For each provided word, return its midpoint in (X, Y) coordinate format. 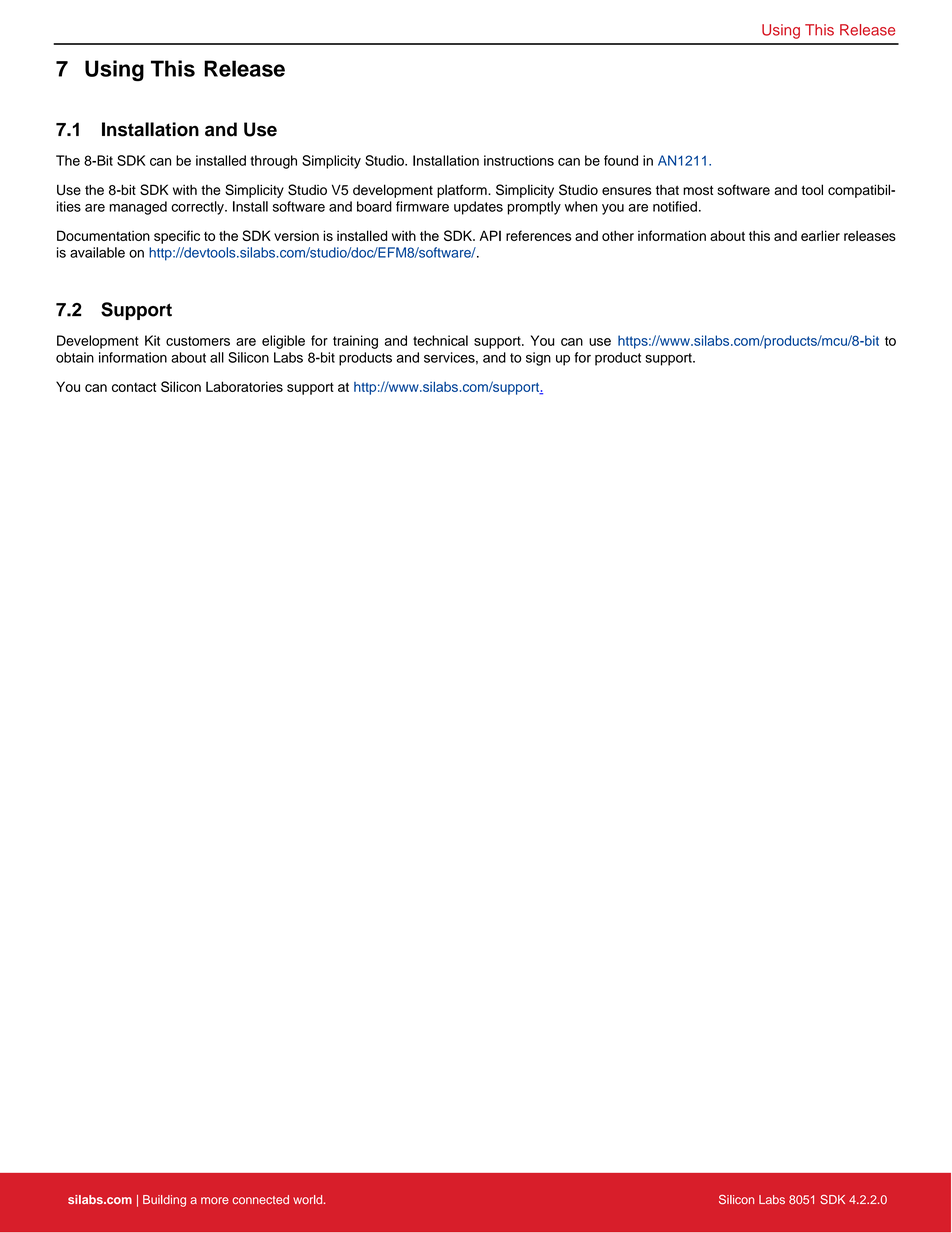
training (355, 342)
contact (134, 387)
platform (463, 191)
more (215, 1200)
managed (138, 208)
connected (260, 1199)
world (309, 1199)
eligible (283, 342)
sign (538, 359)
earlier (820, 235)
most (698, 190)
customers (198, 341)
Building (164, 1201)
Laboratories (244, 386)
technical (440, 340)
